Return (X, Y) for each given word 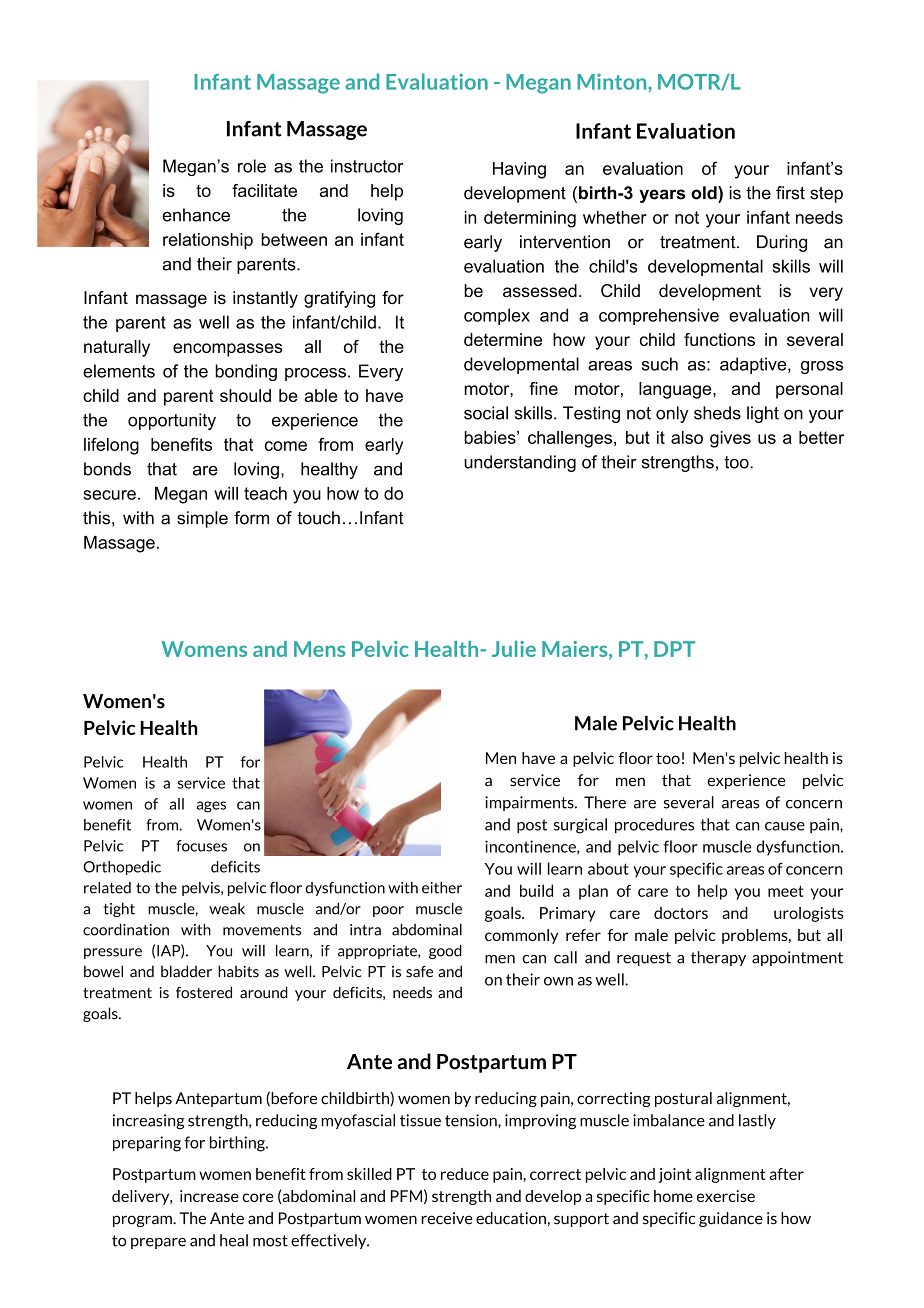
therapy (718, 958)
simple (202, 519)
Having (519, 170)
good (445, 952)
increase (209, 1196)
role (252, 166)
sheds (717, 413)
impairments (530, 803)
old (705, 193)
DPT (674, 649)
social (486, 413)
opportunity (172, 421)
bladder (186, 971)
